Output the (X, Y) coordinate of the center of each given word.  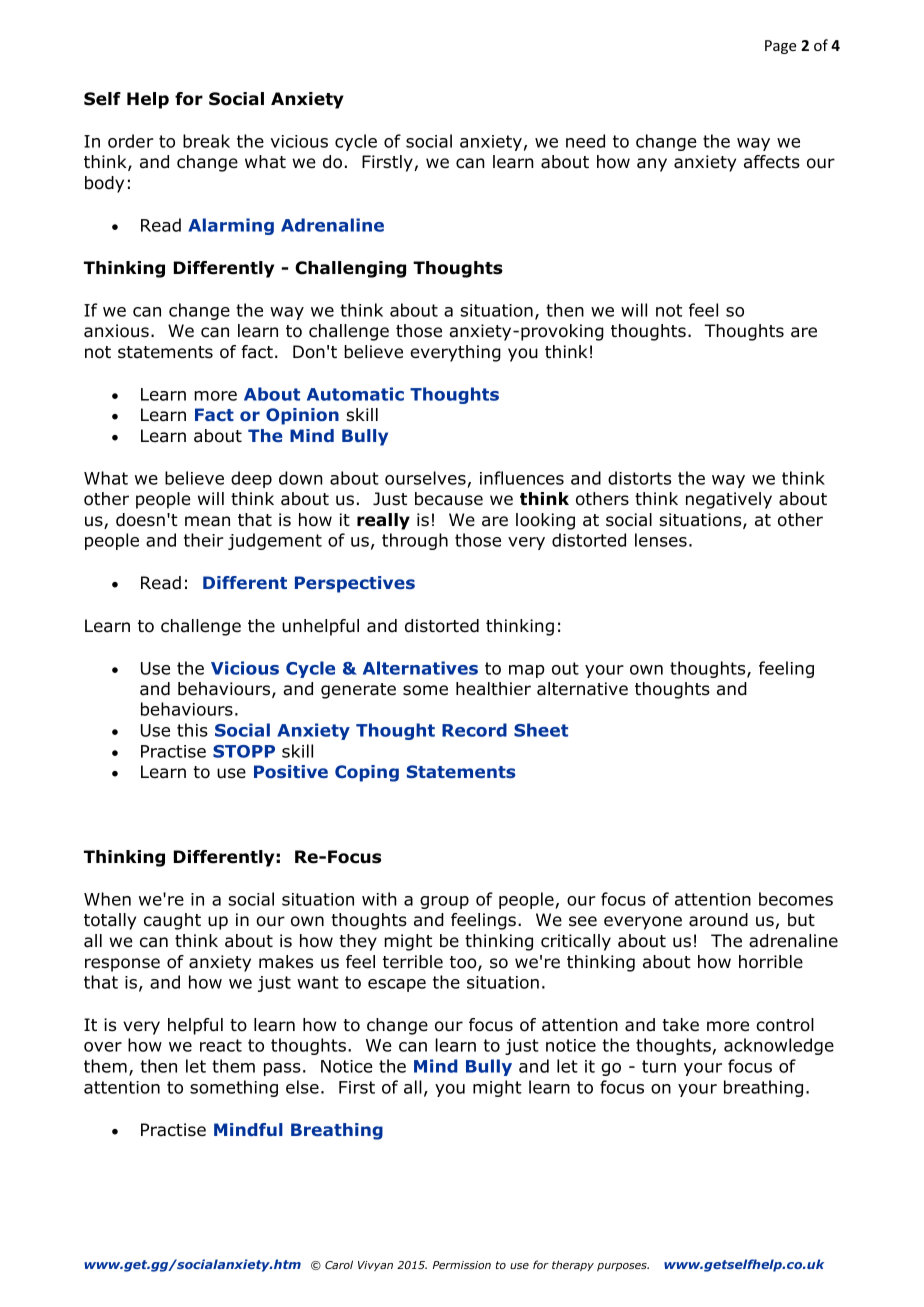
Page (780, 47)
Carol (339, 1264)
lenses (661, 540)
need (585, 141)
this (192, 730)
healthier (493, 689)
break (206, 141)
